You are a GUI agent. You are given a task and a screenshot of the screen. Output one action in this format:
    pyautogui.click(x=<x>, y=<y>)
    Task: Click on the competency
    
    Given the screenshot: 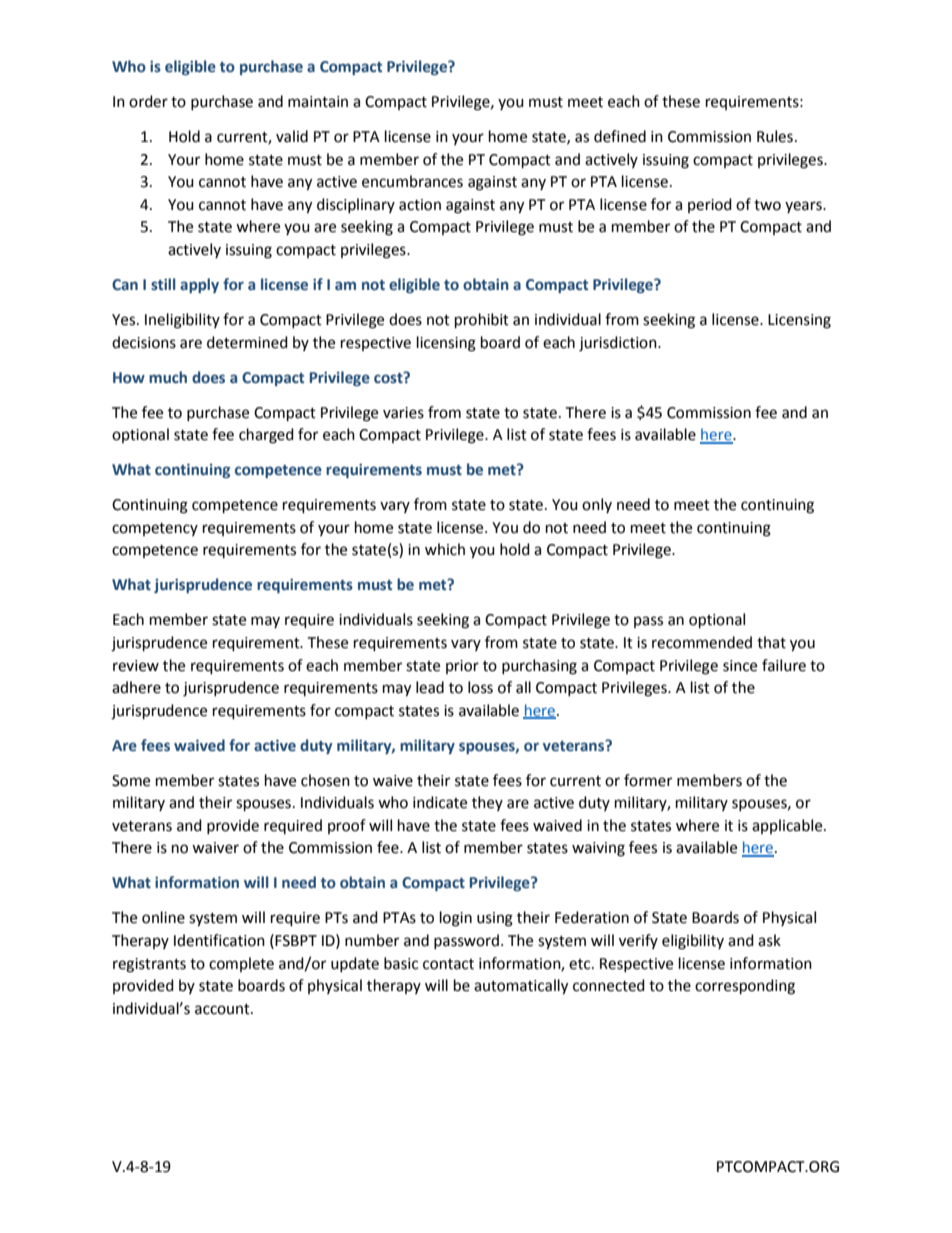 What is the action you would take?
    pyautogui.click(x=155, y=529)
